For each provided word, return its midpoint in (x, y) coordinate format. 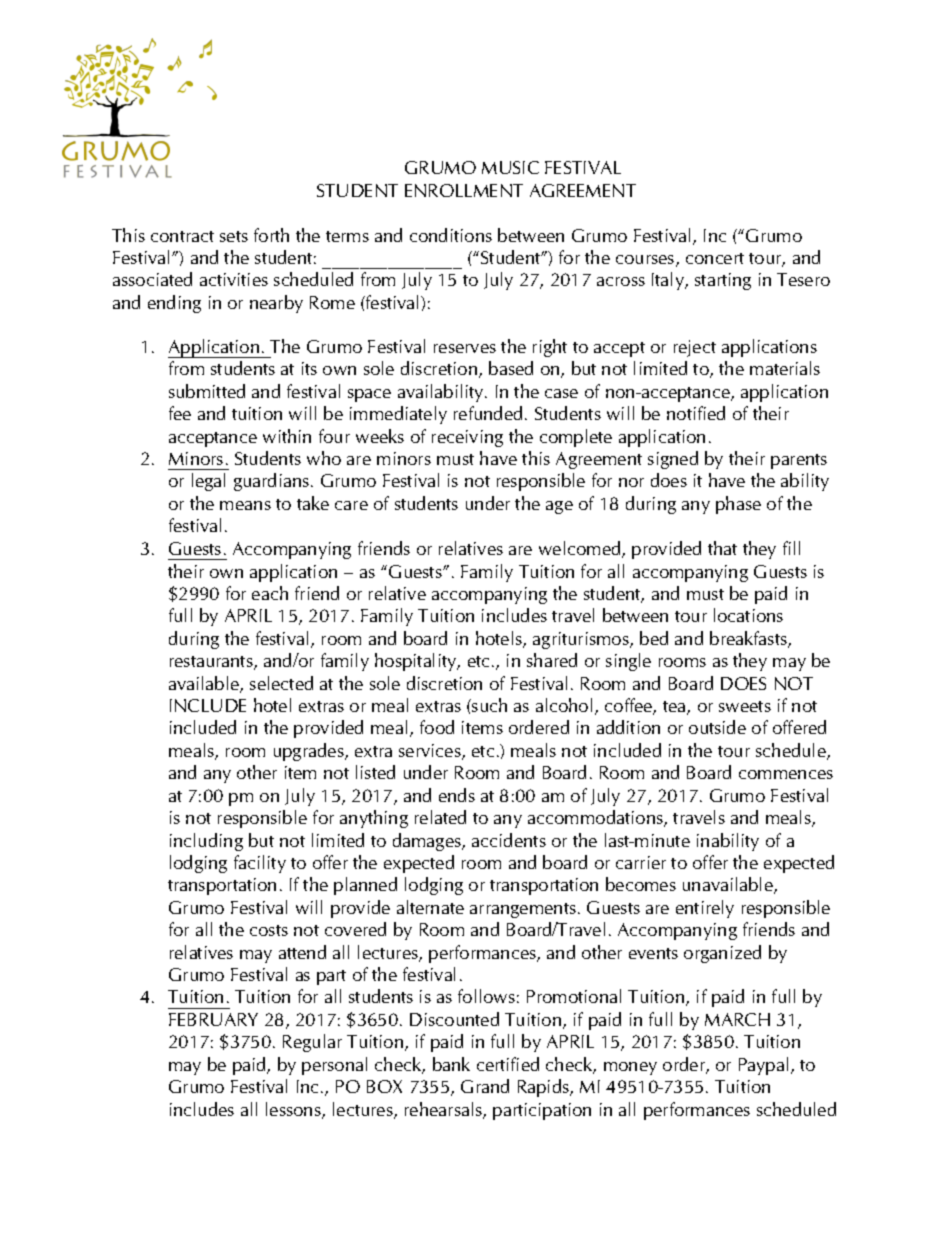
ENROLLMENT (464, 190)
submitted (207, 391)
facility (260, 864)
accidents (509, 840)
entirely (705, 909)
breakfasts (749, 639)
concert (715, 258)
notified (696, 413)
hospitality (417, 662)
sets (234, 236)
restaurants (212, 663)
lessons (294, 1110)
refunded (488, 413)
